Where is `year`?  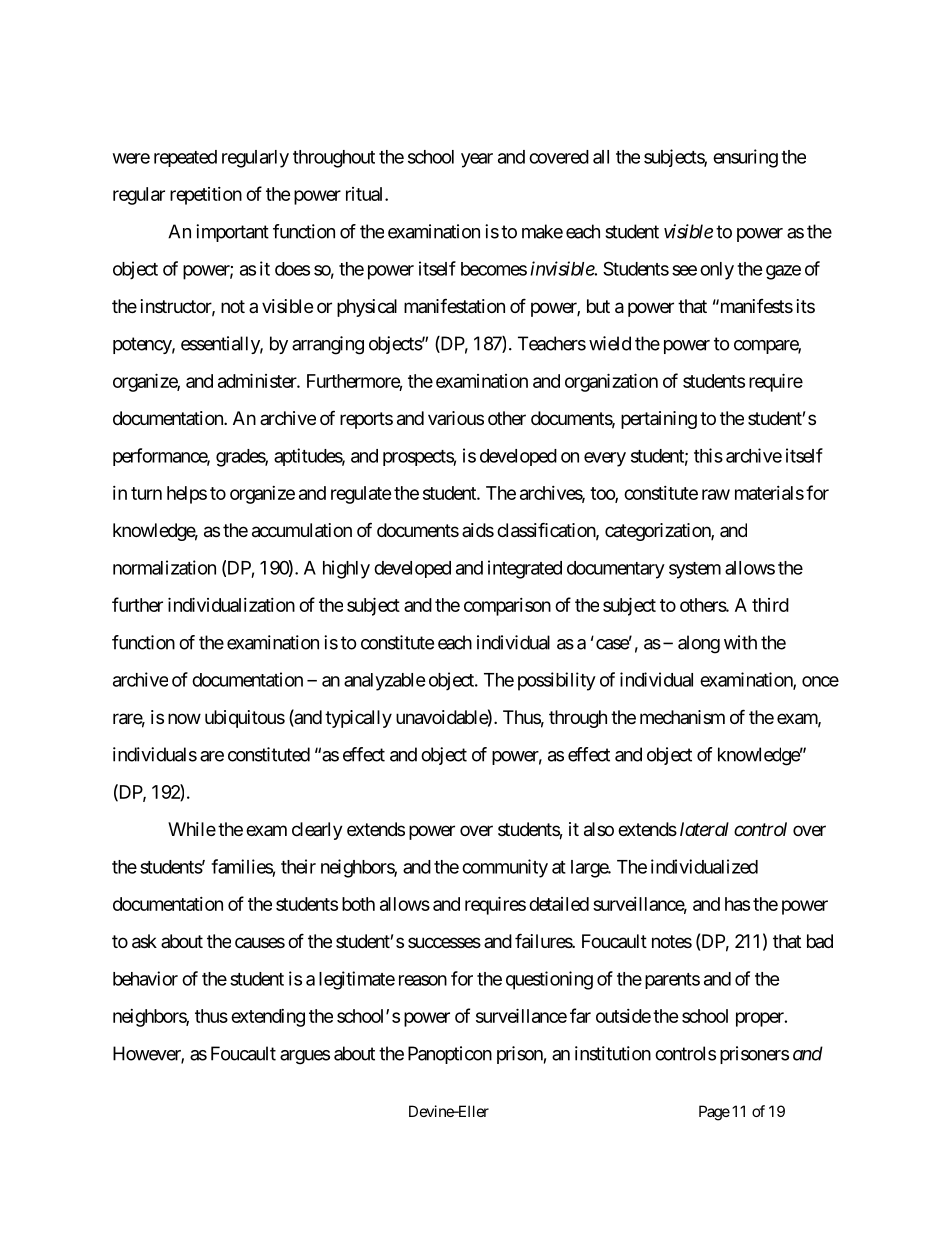
year is located at coordinates (477, 160).
